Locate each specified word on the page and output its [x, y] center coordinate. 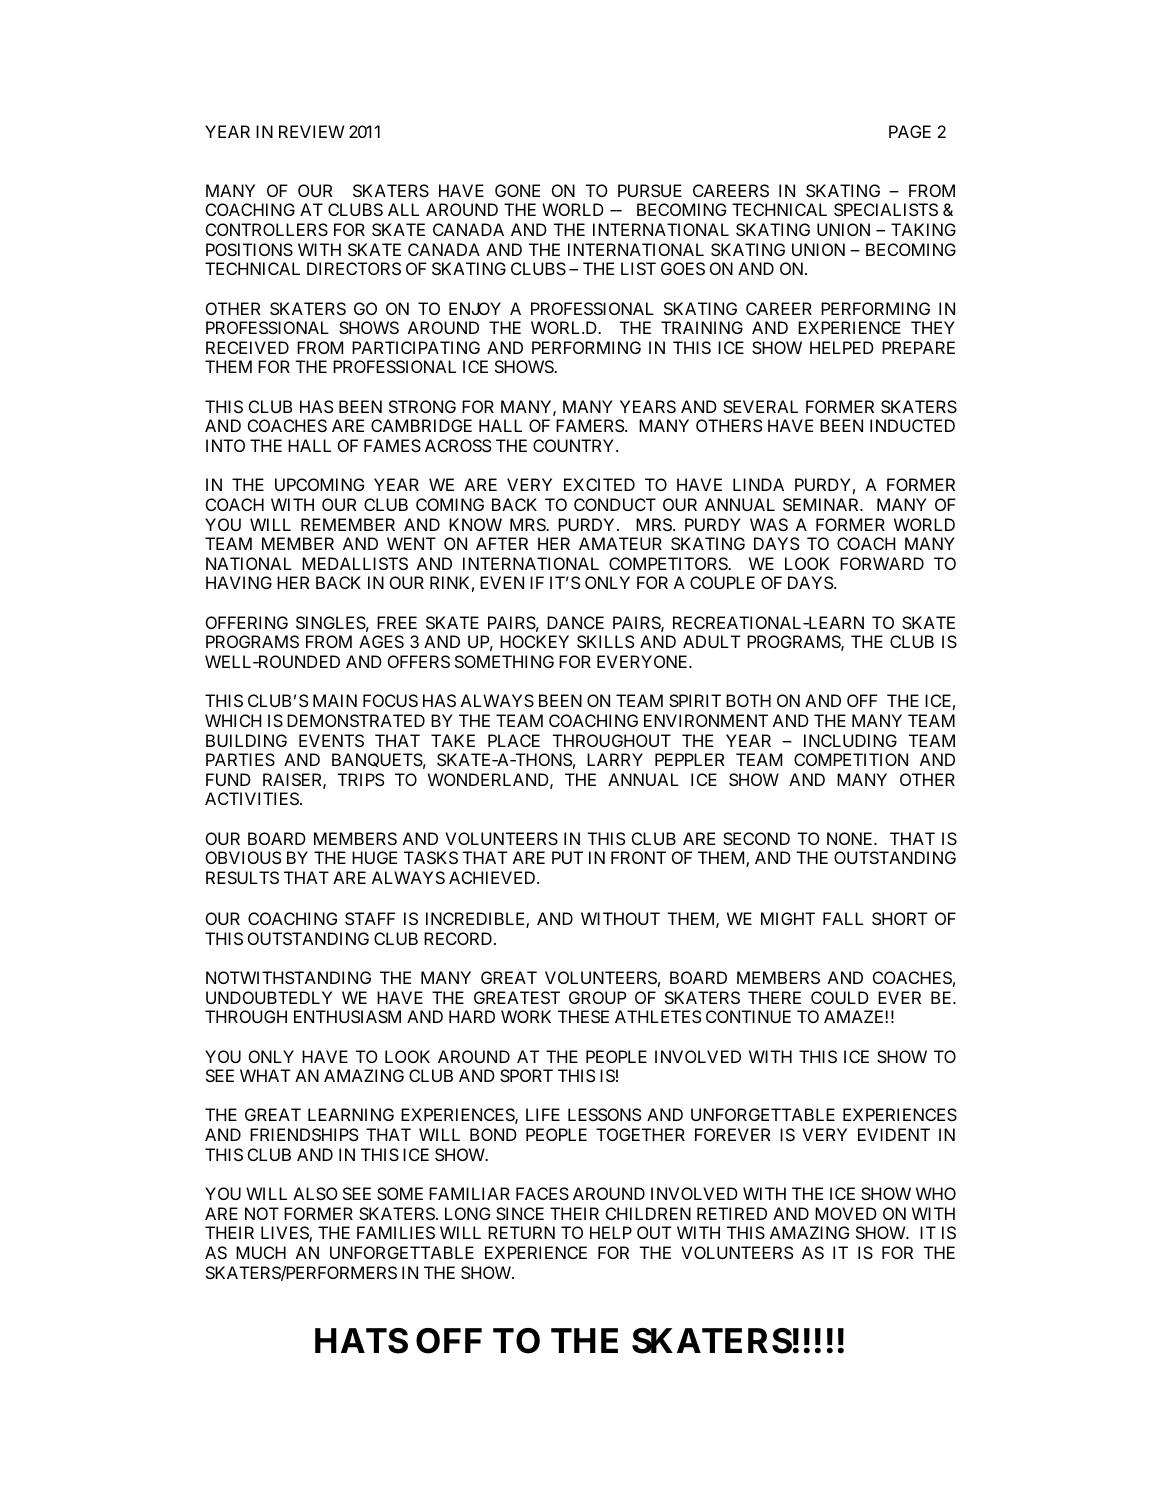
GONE [517, 190]
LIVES [285, 1234]
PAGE [910, 131]
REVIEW [311, 131]
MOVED [846, 1213]
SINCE [520, 1213]
